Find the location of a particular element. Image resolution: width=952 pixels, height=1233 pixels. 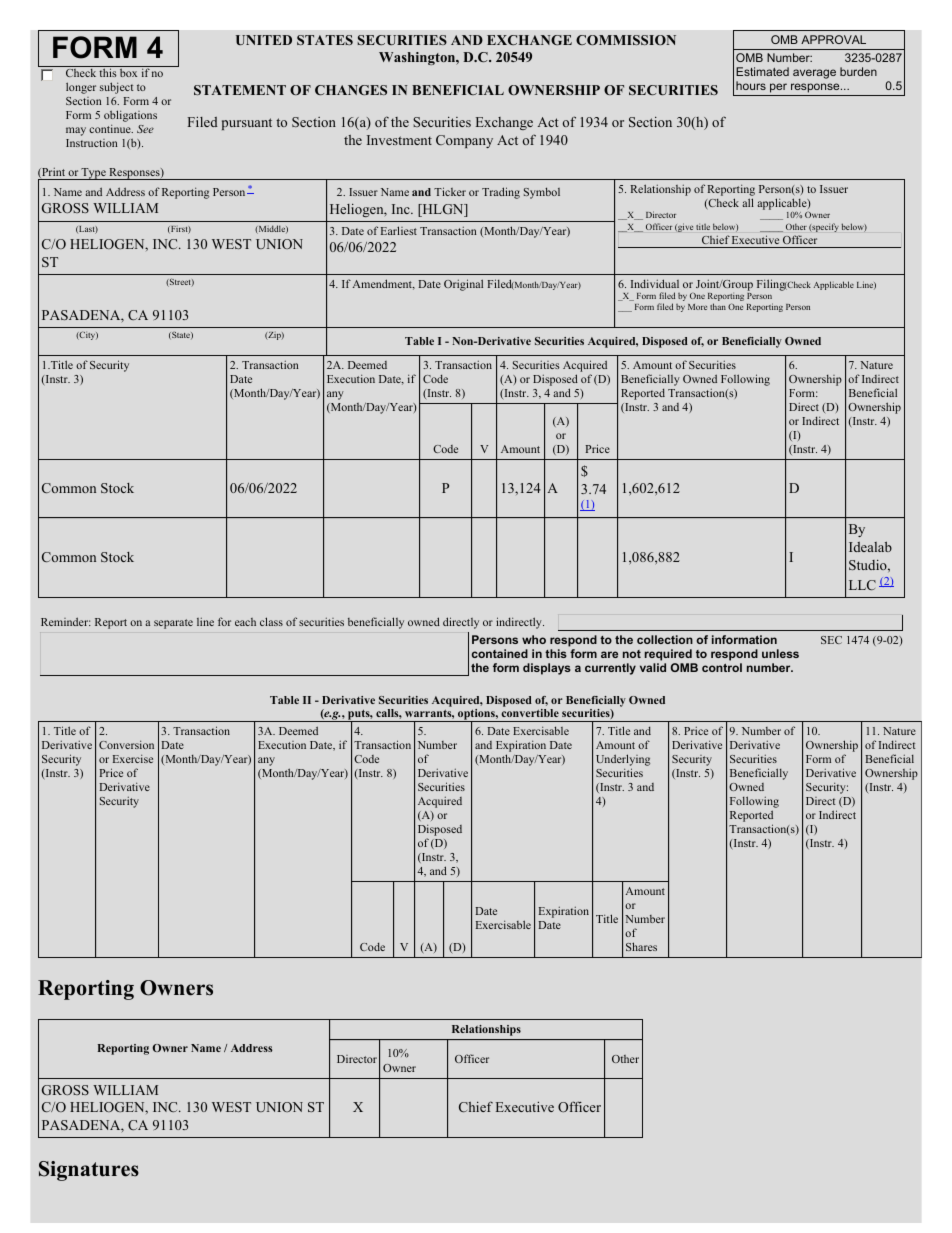

box is located at coordinates (128, 73).
